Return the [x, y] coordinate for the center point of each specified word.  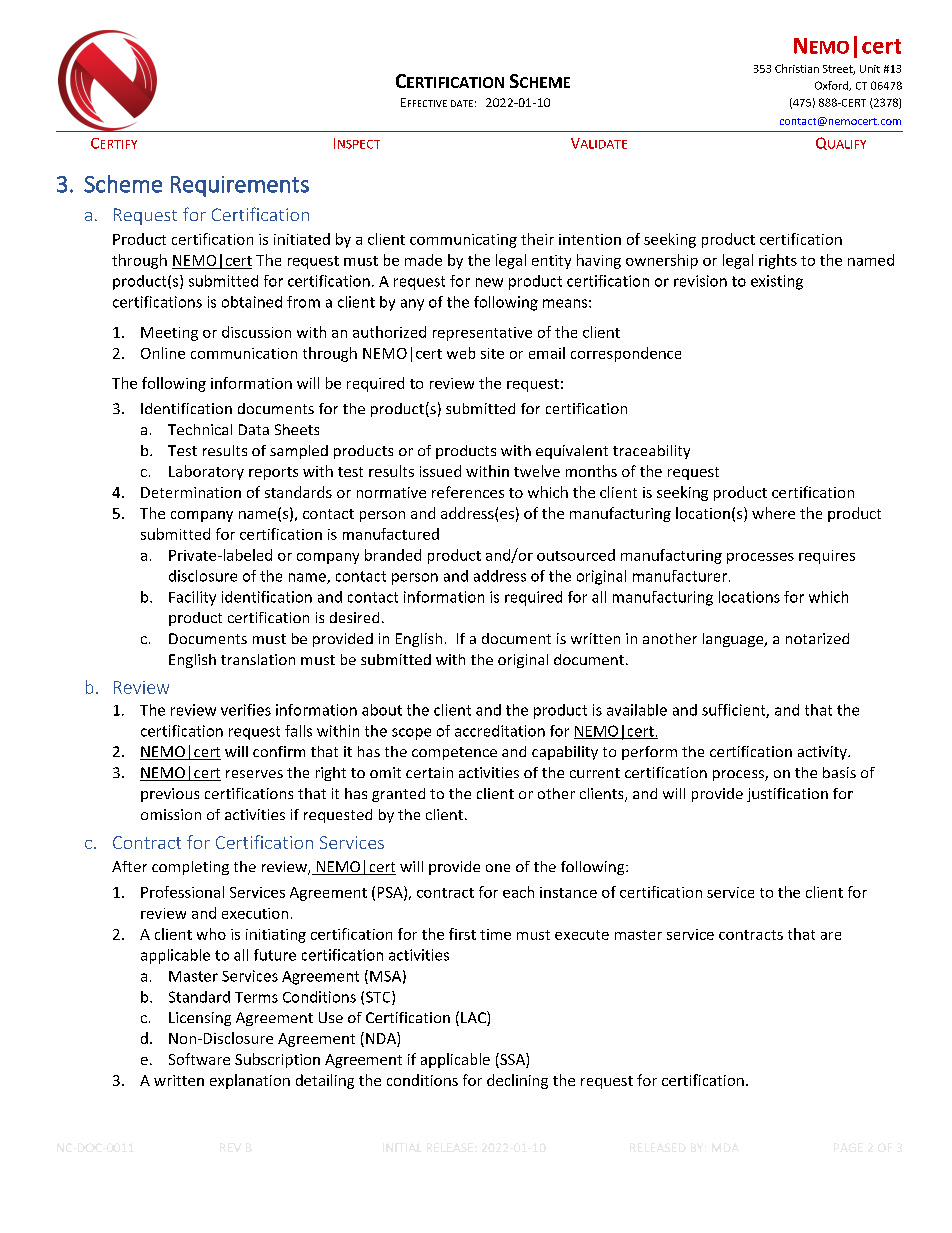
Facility [192, 598]
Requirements [240, 186]
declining [517, 1081]
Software [199, 1059]
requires [827, 557]
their [537, 239]
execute [582, 935]
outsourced [576, 555]
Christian [797, 68]
